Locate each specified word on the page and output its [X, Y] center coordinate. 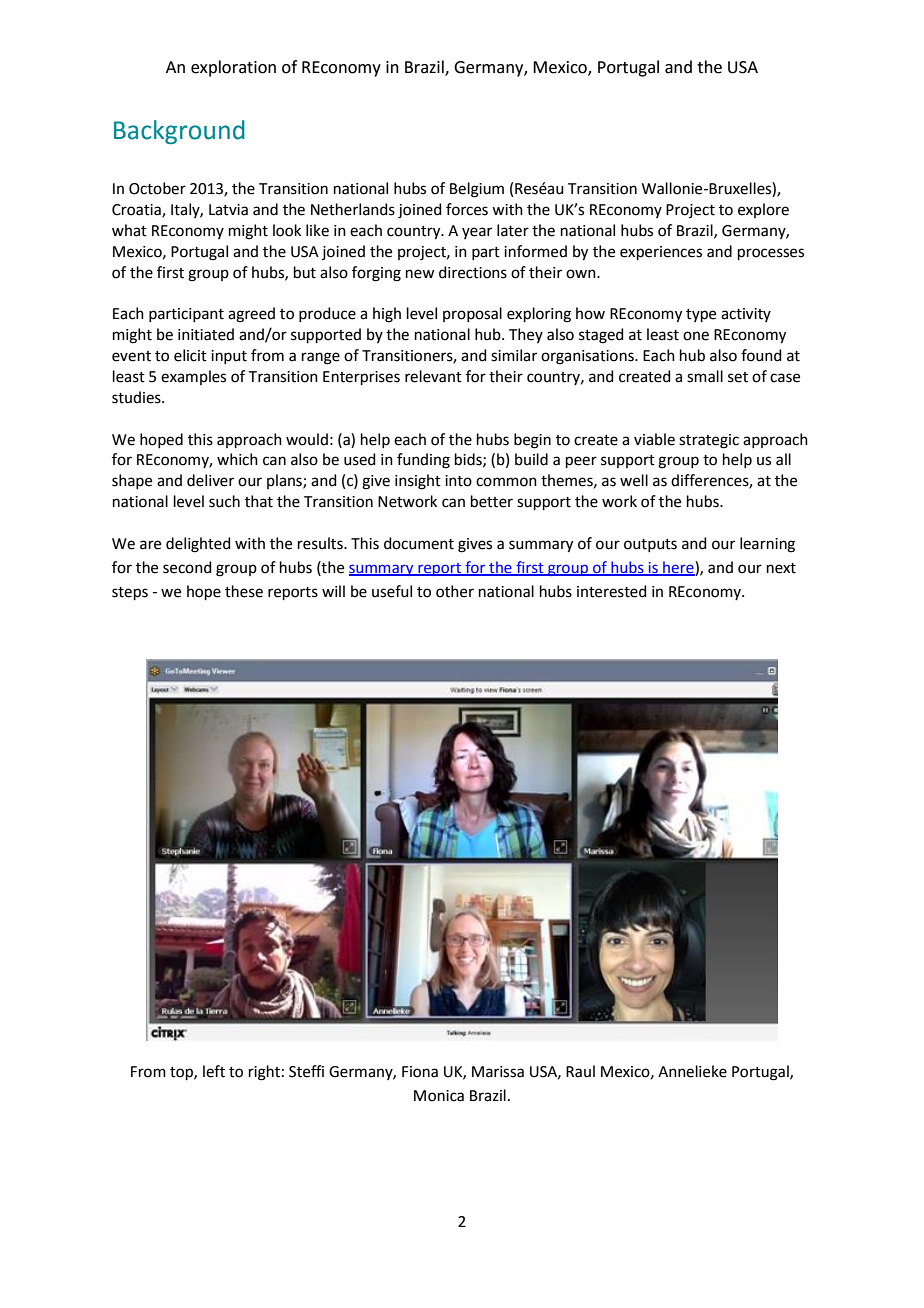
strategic [709, 441]
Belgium [477, 190]
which [237, 459]
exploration [233, 68]
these [244, 591]
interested [612, 591]
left [214, 1071]
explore [763, 210]
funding [423, 461]
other [455, 591]
